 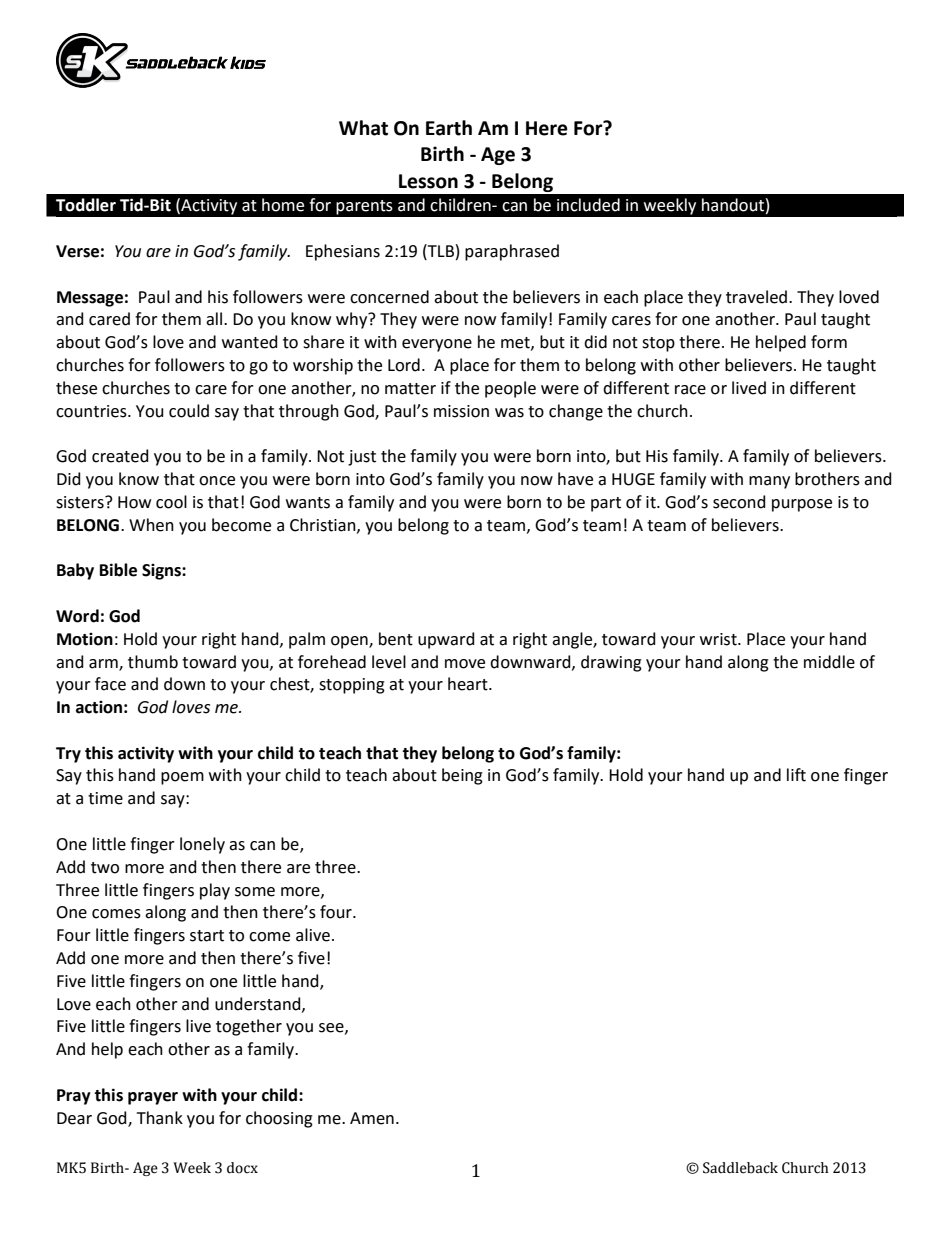 What do you see at coordinates (462, 776) in the page?
I see `being` at bounding box center [462, 776].
